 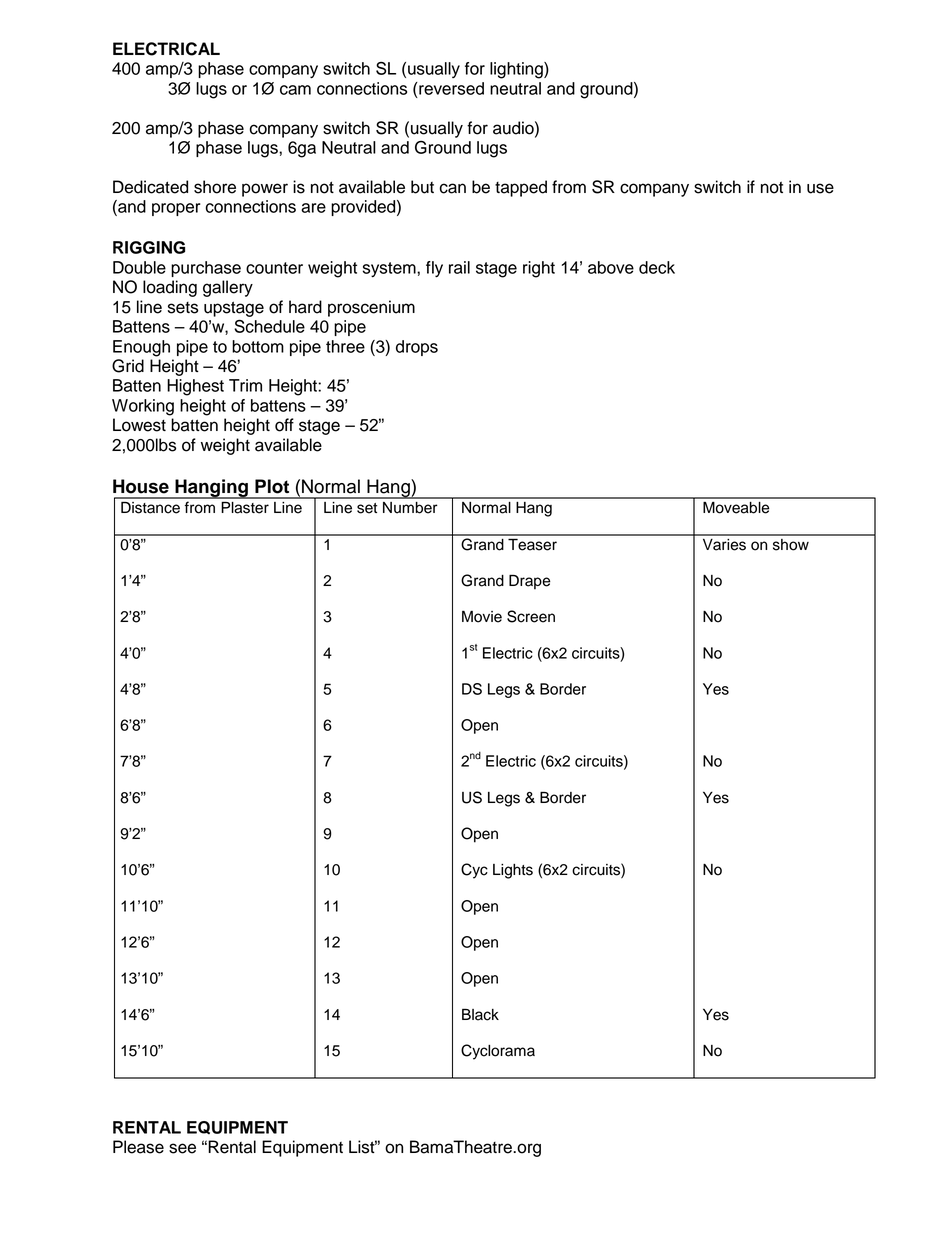 What do you see at coordinates (498, 1052) in the screenshot?
I see `Cyclorama` at bounding box center [498, 1052].
